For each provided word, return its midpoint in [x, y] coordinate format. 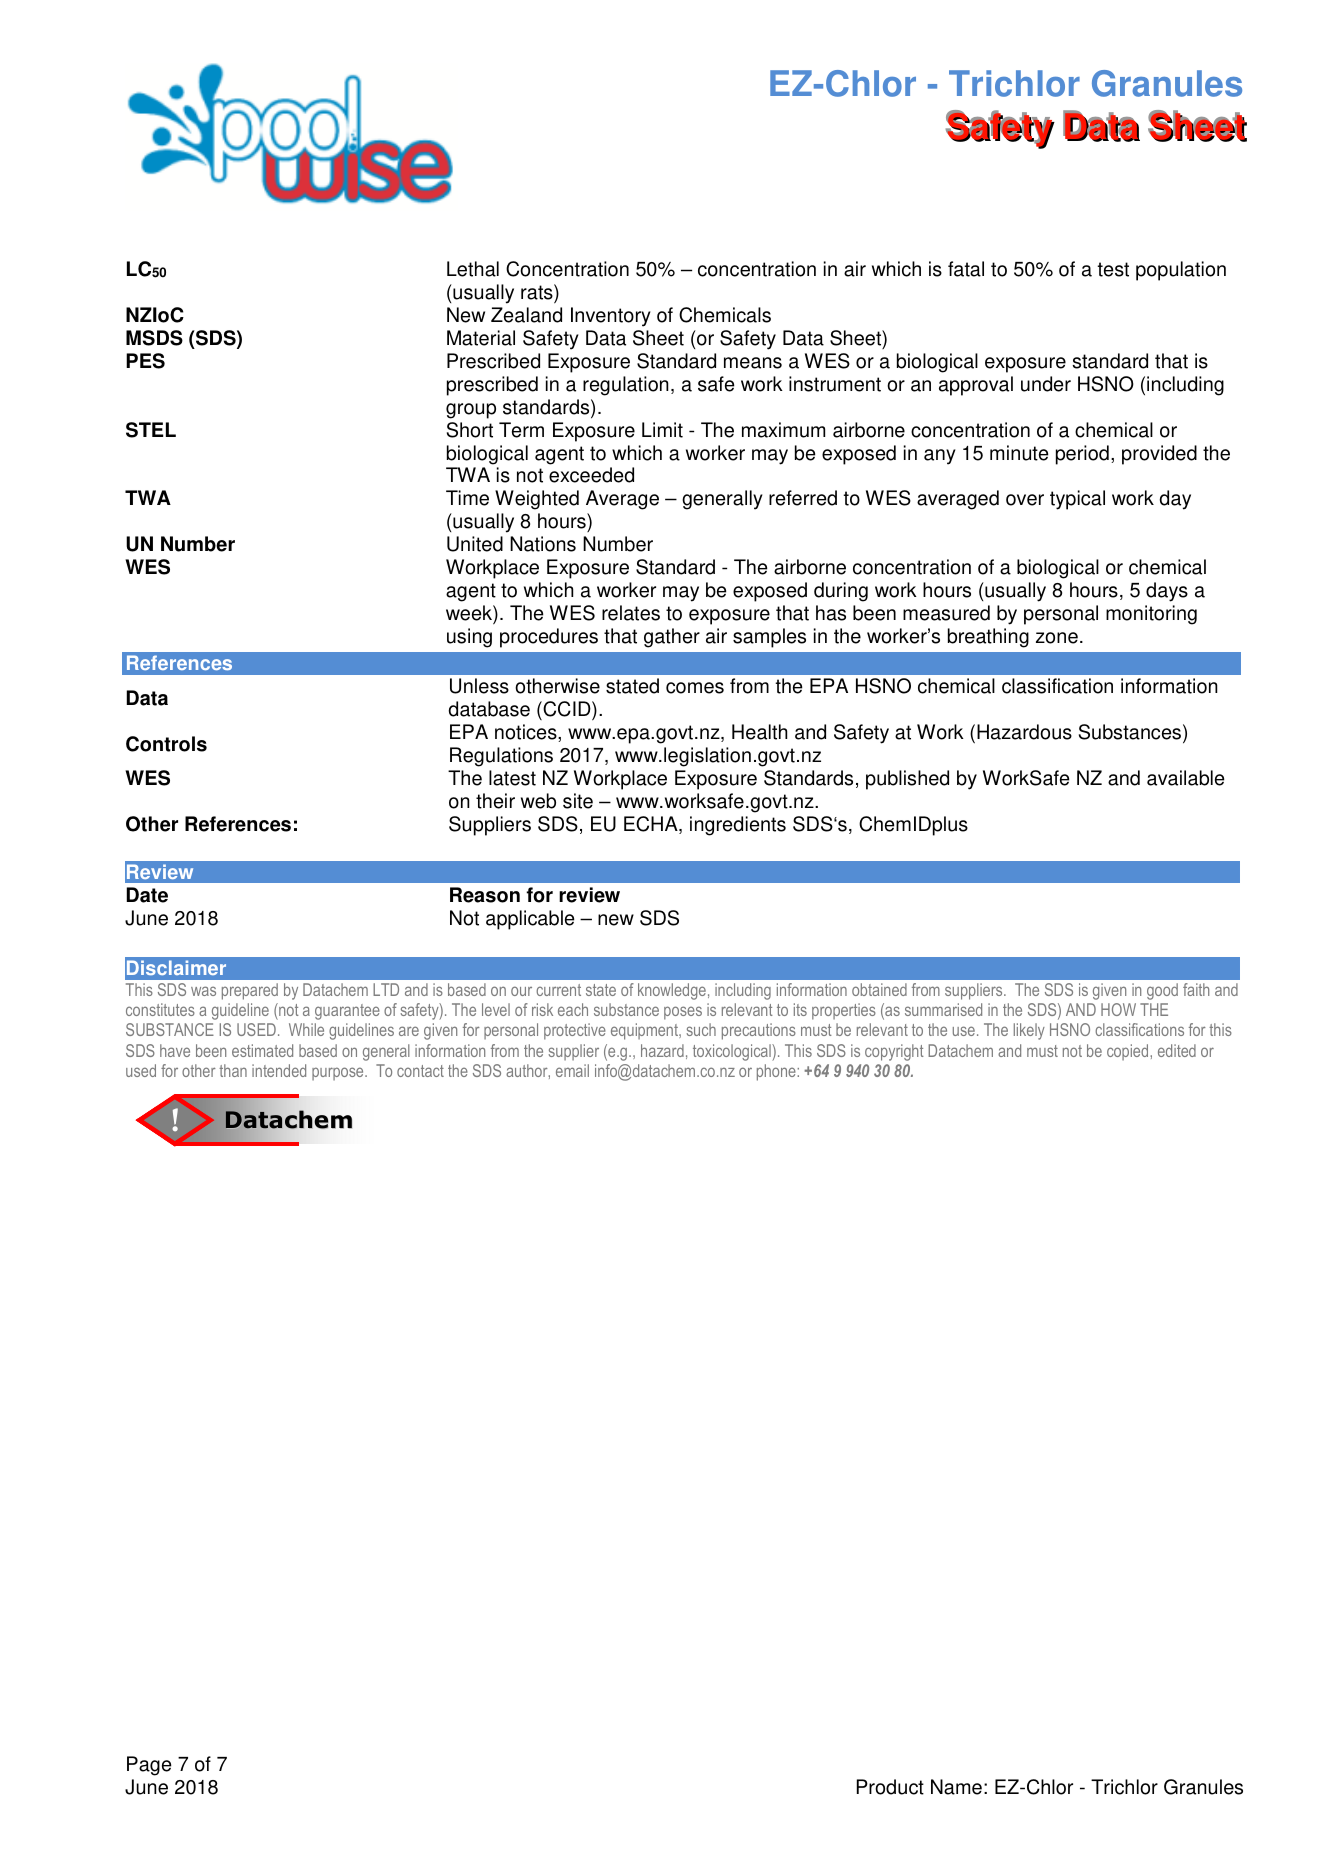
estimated [262, 1050]
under [1046, 384]
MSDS [154, 338]
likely [1029, 1031]
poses [683, 1013]
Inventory [611, 317]
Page [149, 1766]
